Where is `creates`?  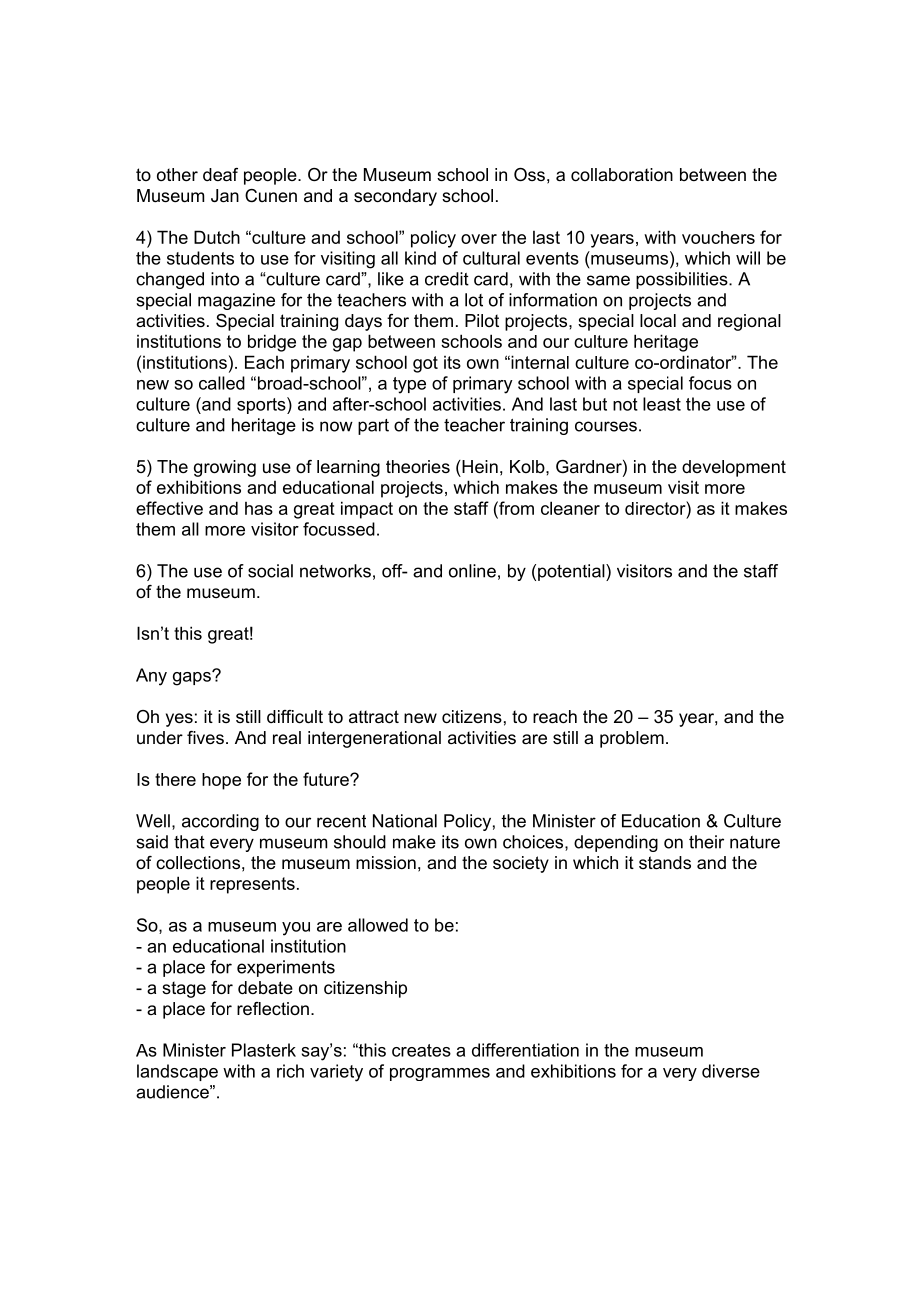 creates is located at coordinates (421, 1050).
